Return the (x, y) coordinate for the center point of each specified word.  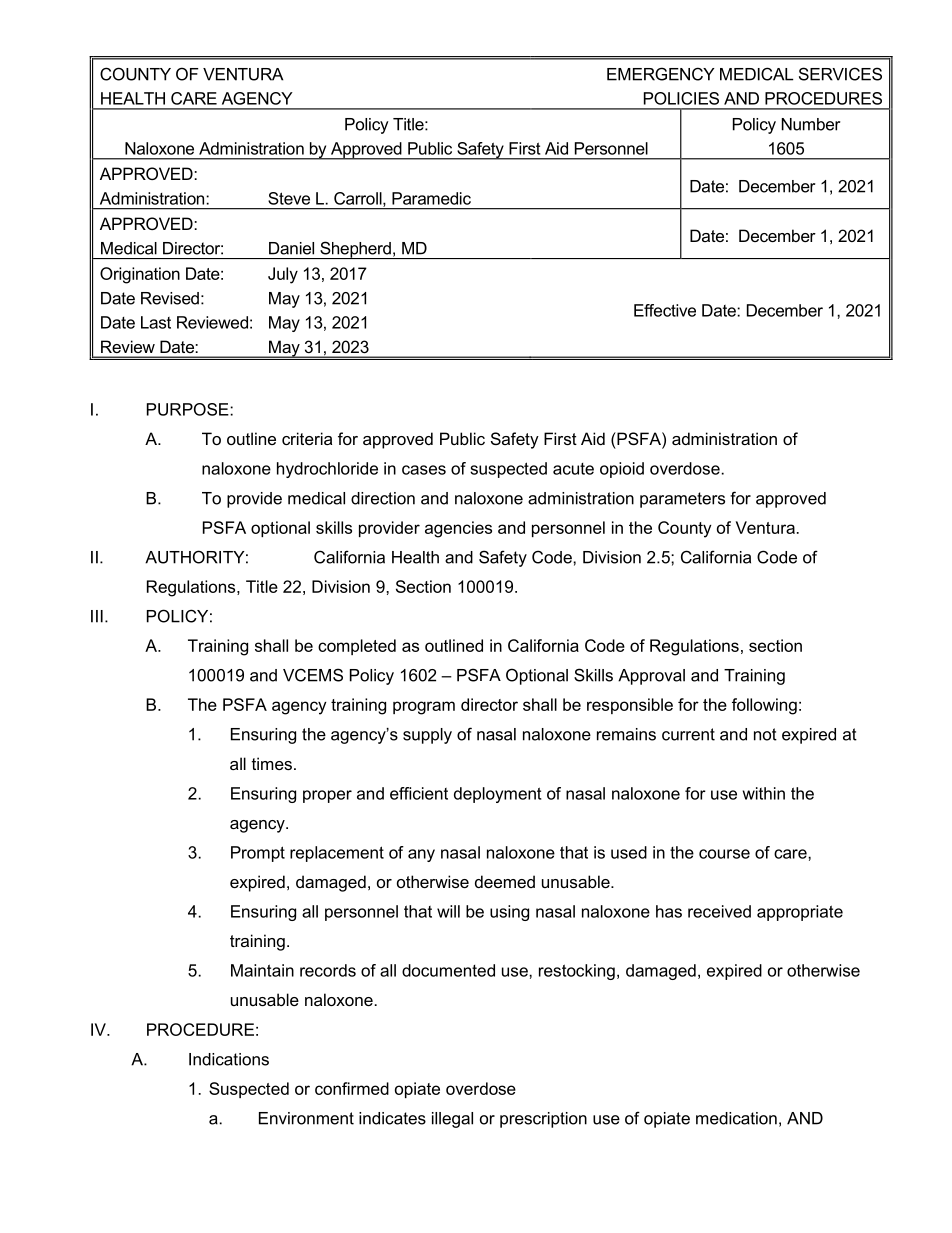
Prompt (258, 854)
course (724, 854)
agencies (458, 529)
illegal (452, 1120)
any (421, 855)
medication (736, 1118)
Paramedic (431, 198)
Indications (229, 1059)
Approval (651, 677)
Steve (289, 198)
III (97, 616)
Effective (665, 310)
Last (156, 322)
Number (811, 124)
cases (424, 470)
